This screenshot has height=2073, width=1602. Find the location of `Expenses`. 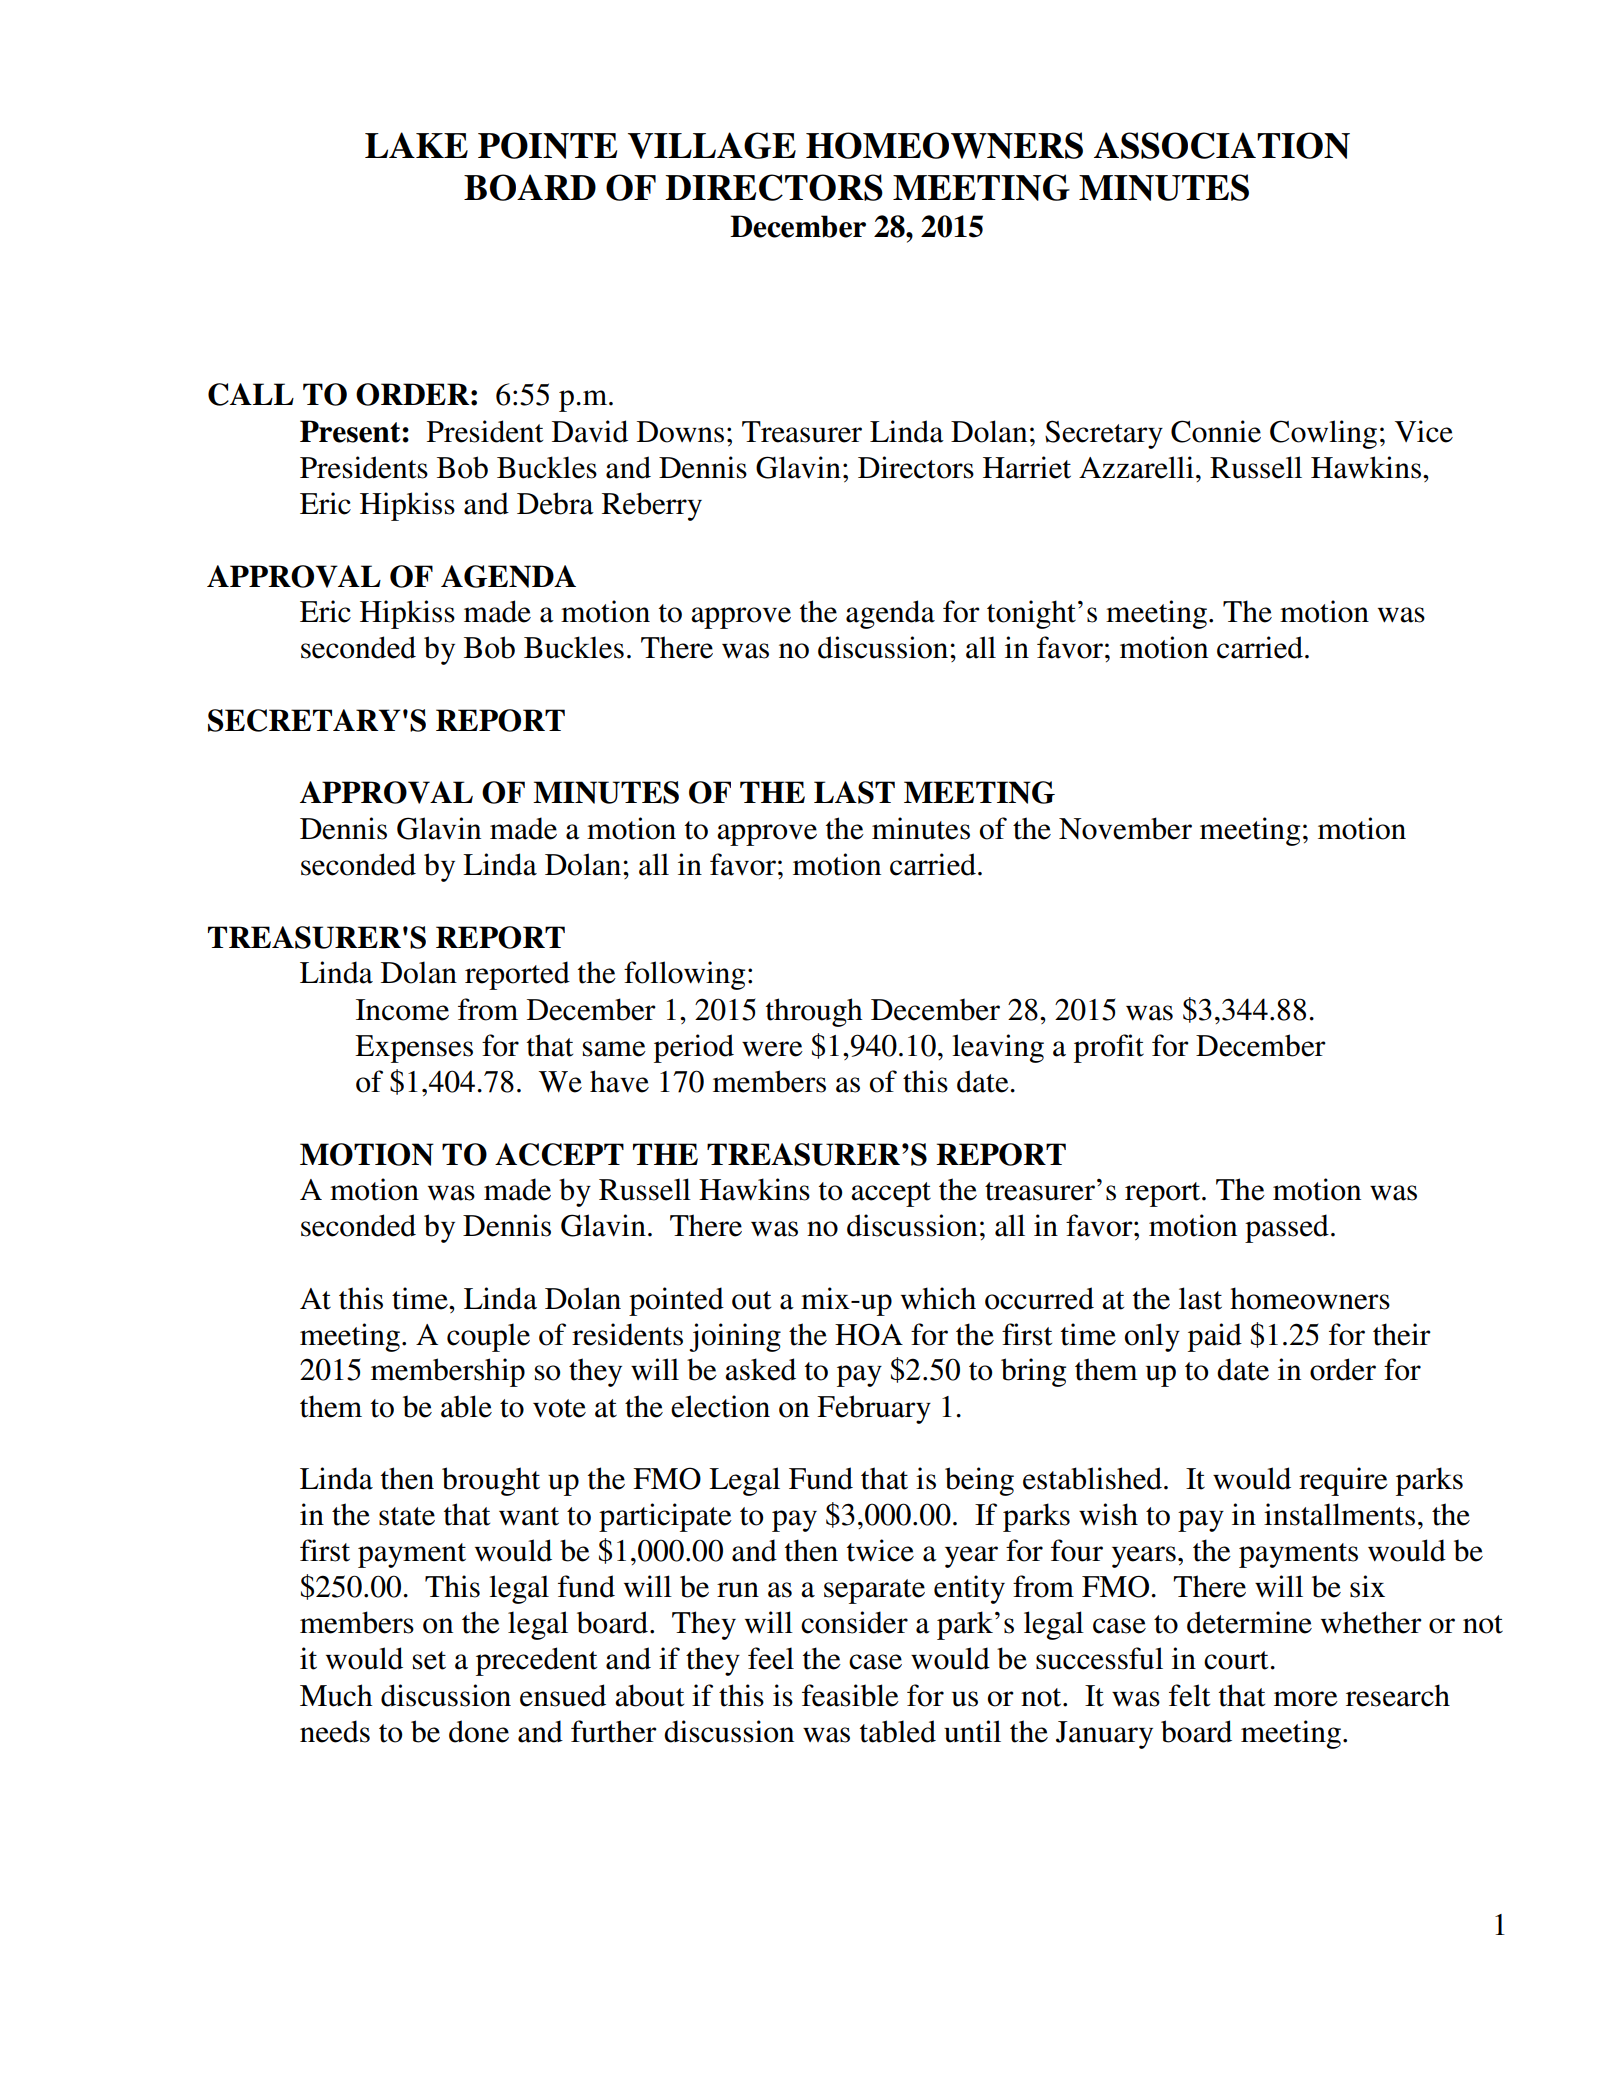

Expenses is located at coordinates (414, 1049).
